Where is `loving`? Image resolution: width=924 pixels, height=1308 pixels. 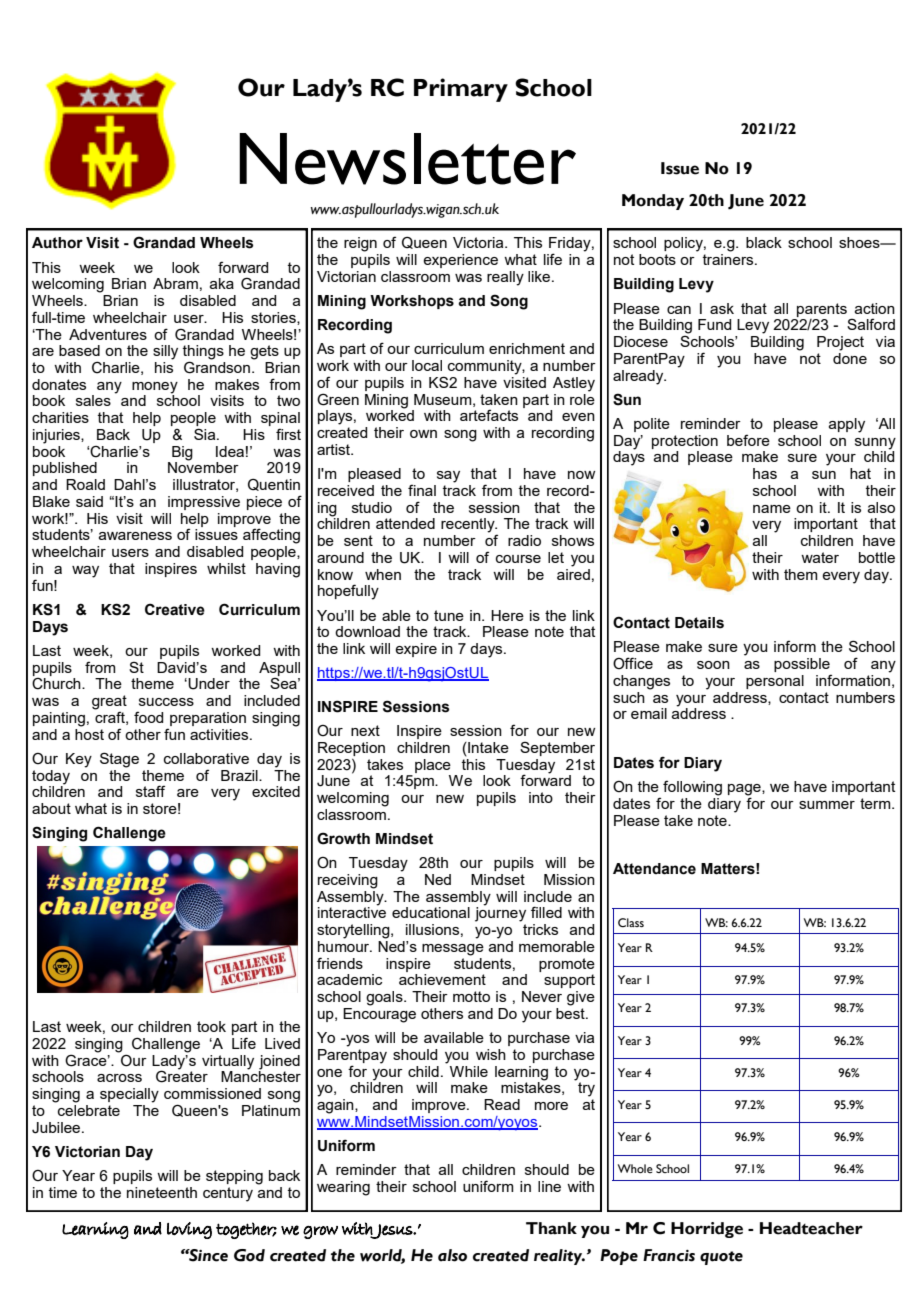
loving is located at coordinates (189, 1230).
